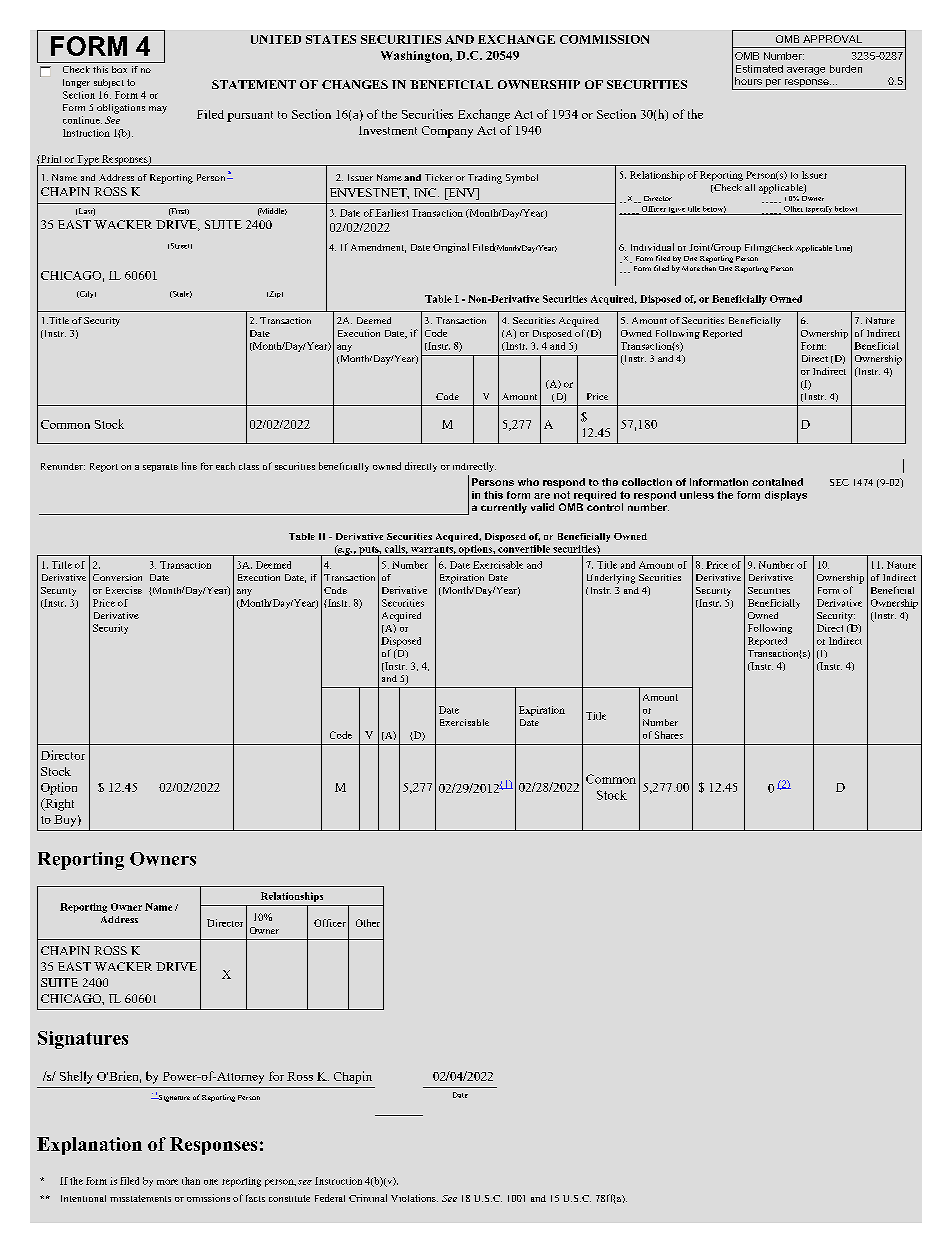  What do you see at coordinates (748, 81) in the image?
I see `hours` at bounding box center [748, 81].
